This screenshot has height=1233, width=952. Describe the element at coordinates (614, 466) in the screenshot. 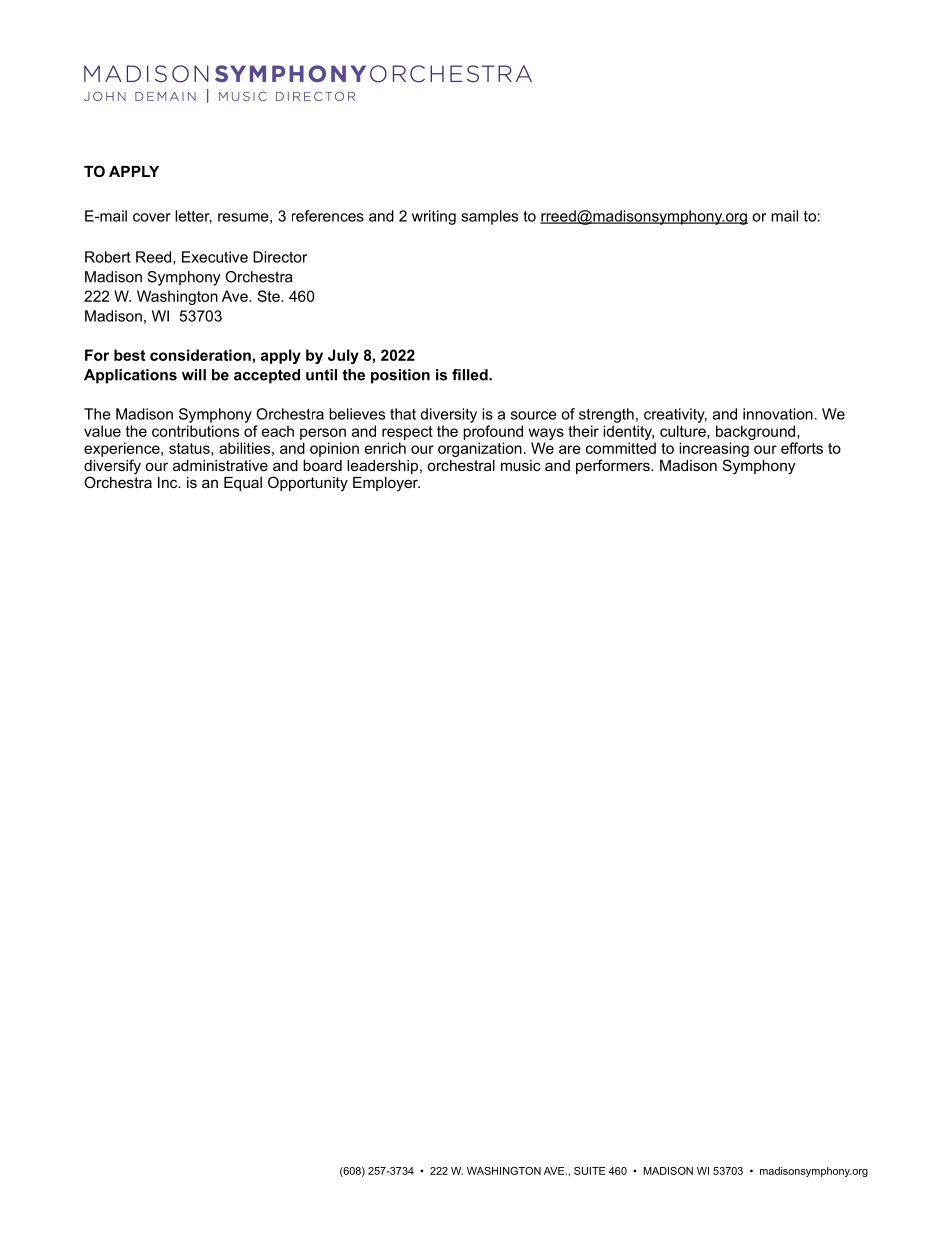

I see `performers` at that location.
